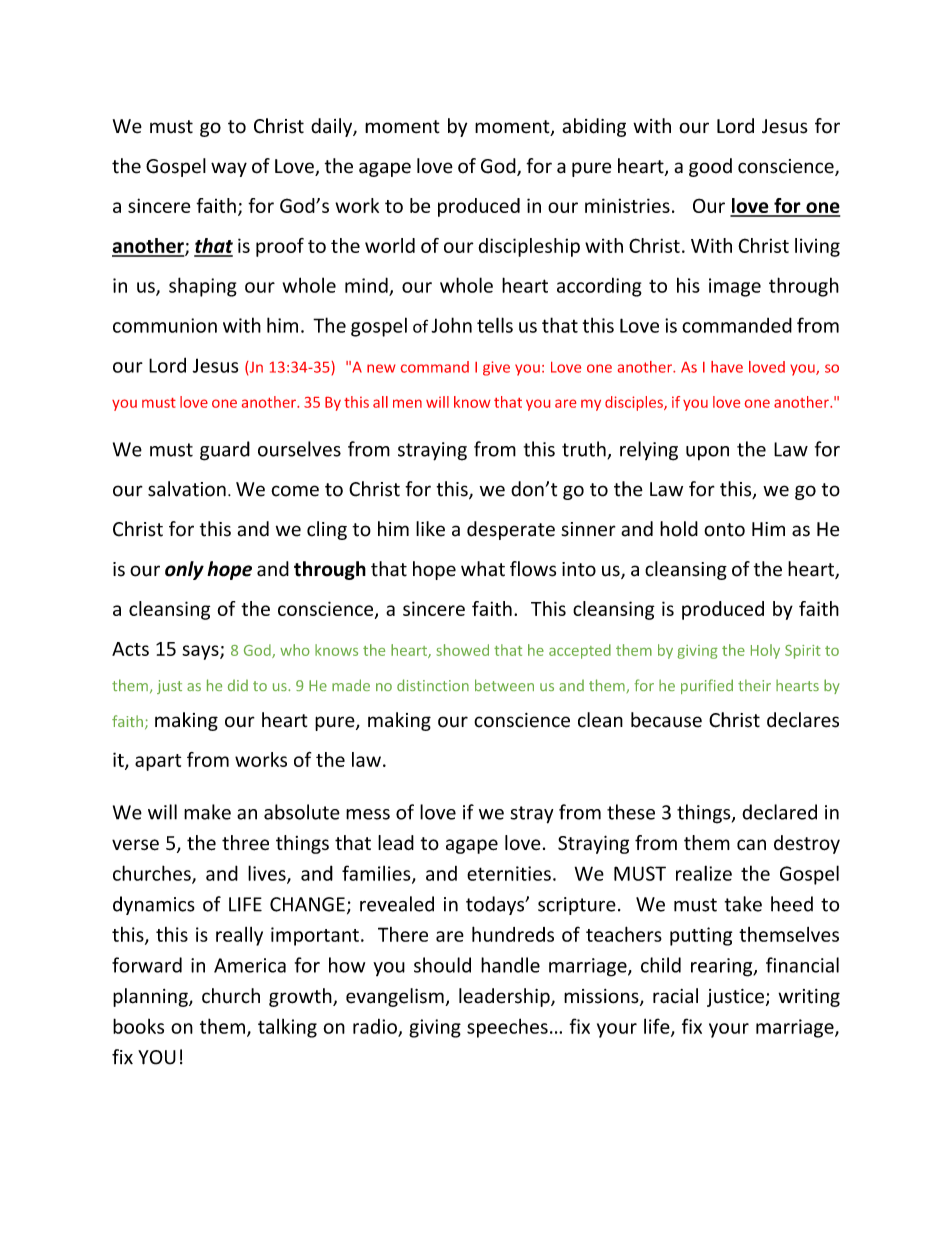 The width and height of the document is (952, 1233). What do you see at coordinates (184, 570) in the document?
I see `only` at bounding box center [184, 570].
